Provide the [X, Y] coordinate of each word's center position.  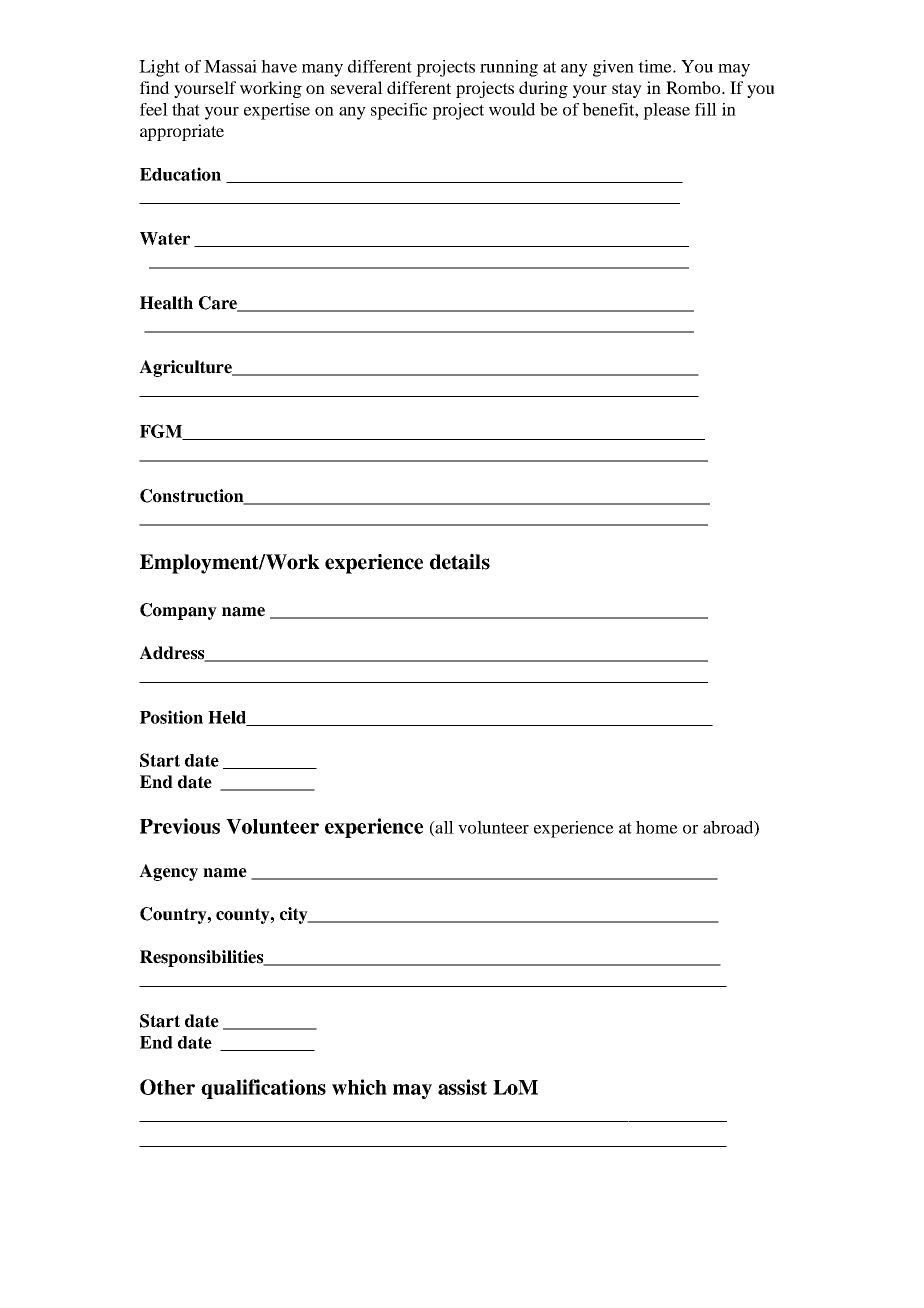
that [186, 109]
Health [166, 303]
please [666, 111]
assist [462, 1087]
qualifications [263, 1089]
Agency [168, 872]
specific [399, 111]
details [460, 562]
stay [627, 90]
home [657, 827]
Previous [180, 826]
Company [178, 611]
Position [171, 717]
